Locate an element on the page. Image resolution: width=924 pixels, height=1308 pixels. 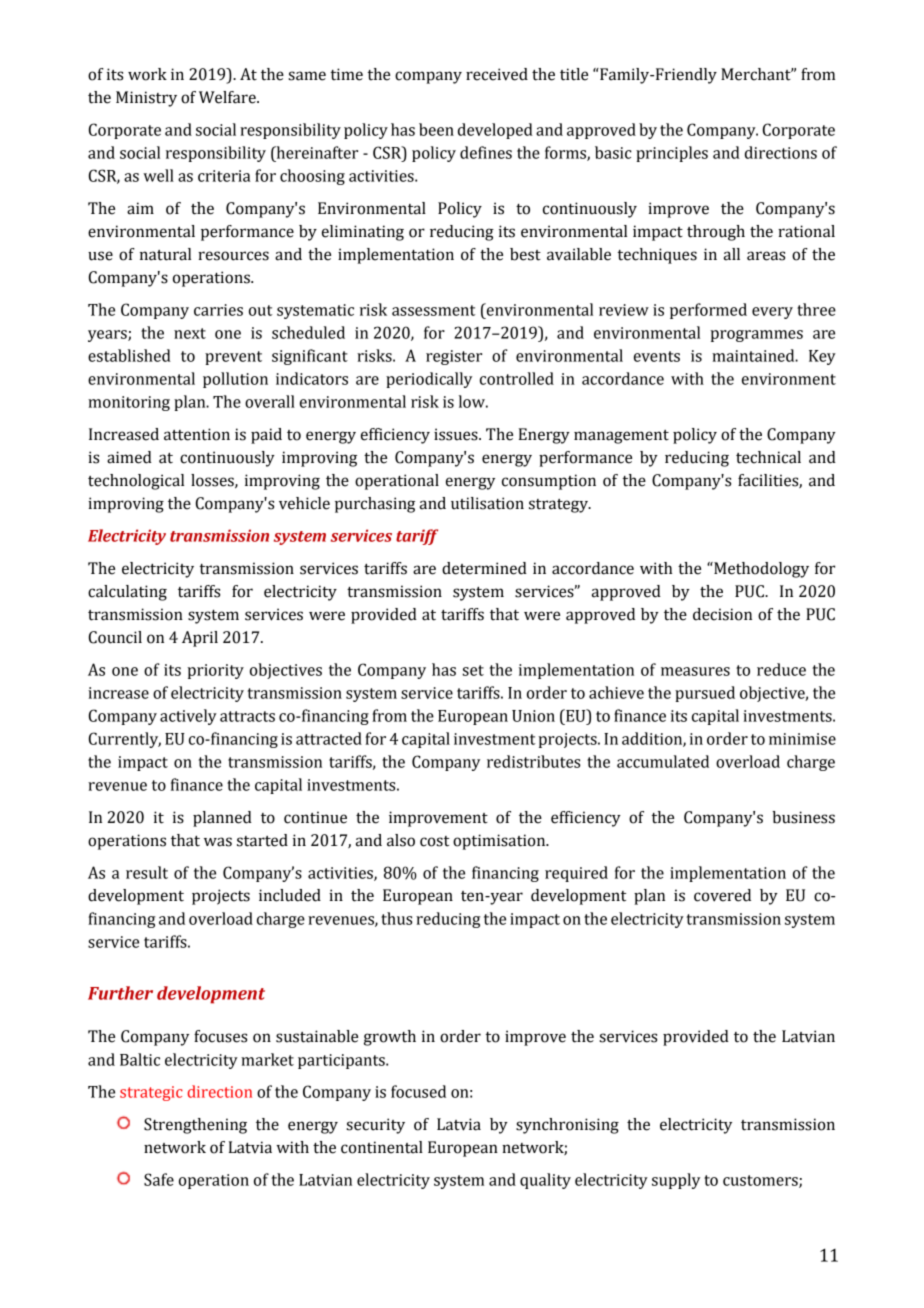
Strengthening is located at coordinates (195, 1126).
